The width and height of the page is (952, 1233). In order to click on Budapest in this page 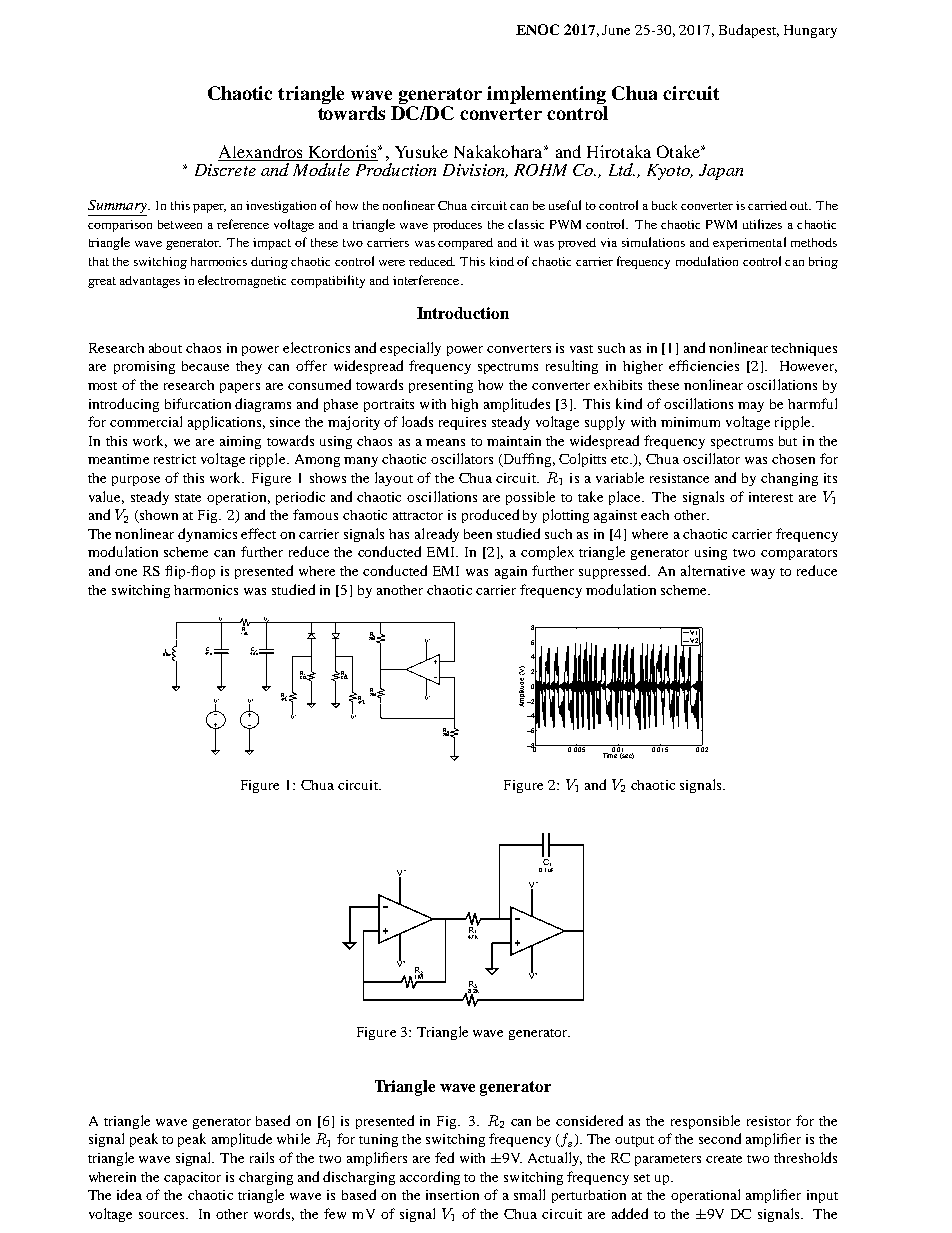, I will do `click(749, 31)`.
